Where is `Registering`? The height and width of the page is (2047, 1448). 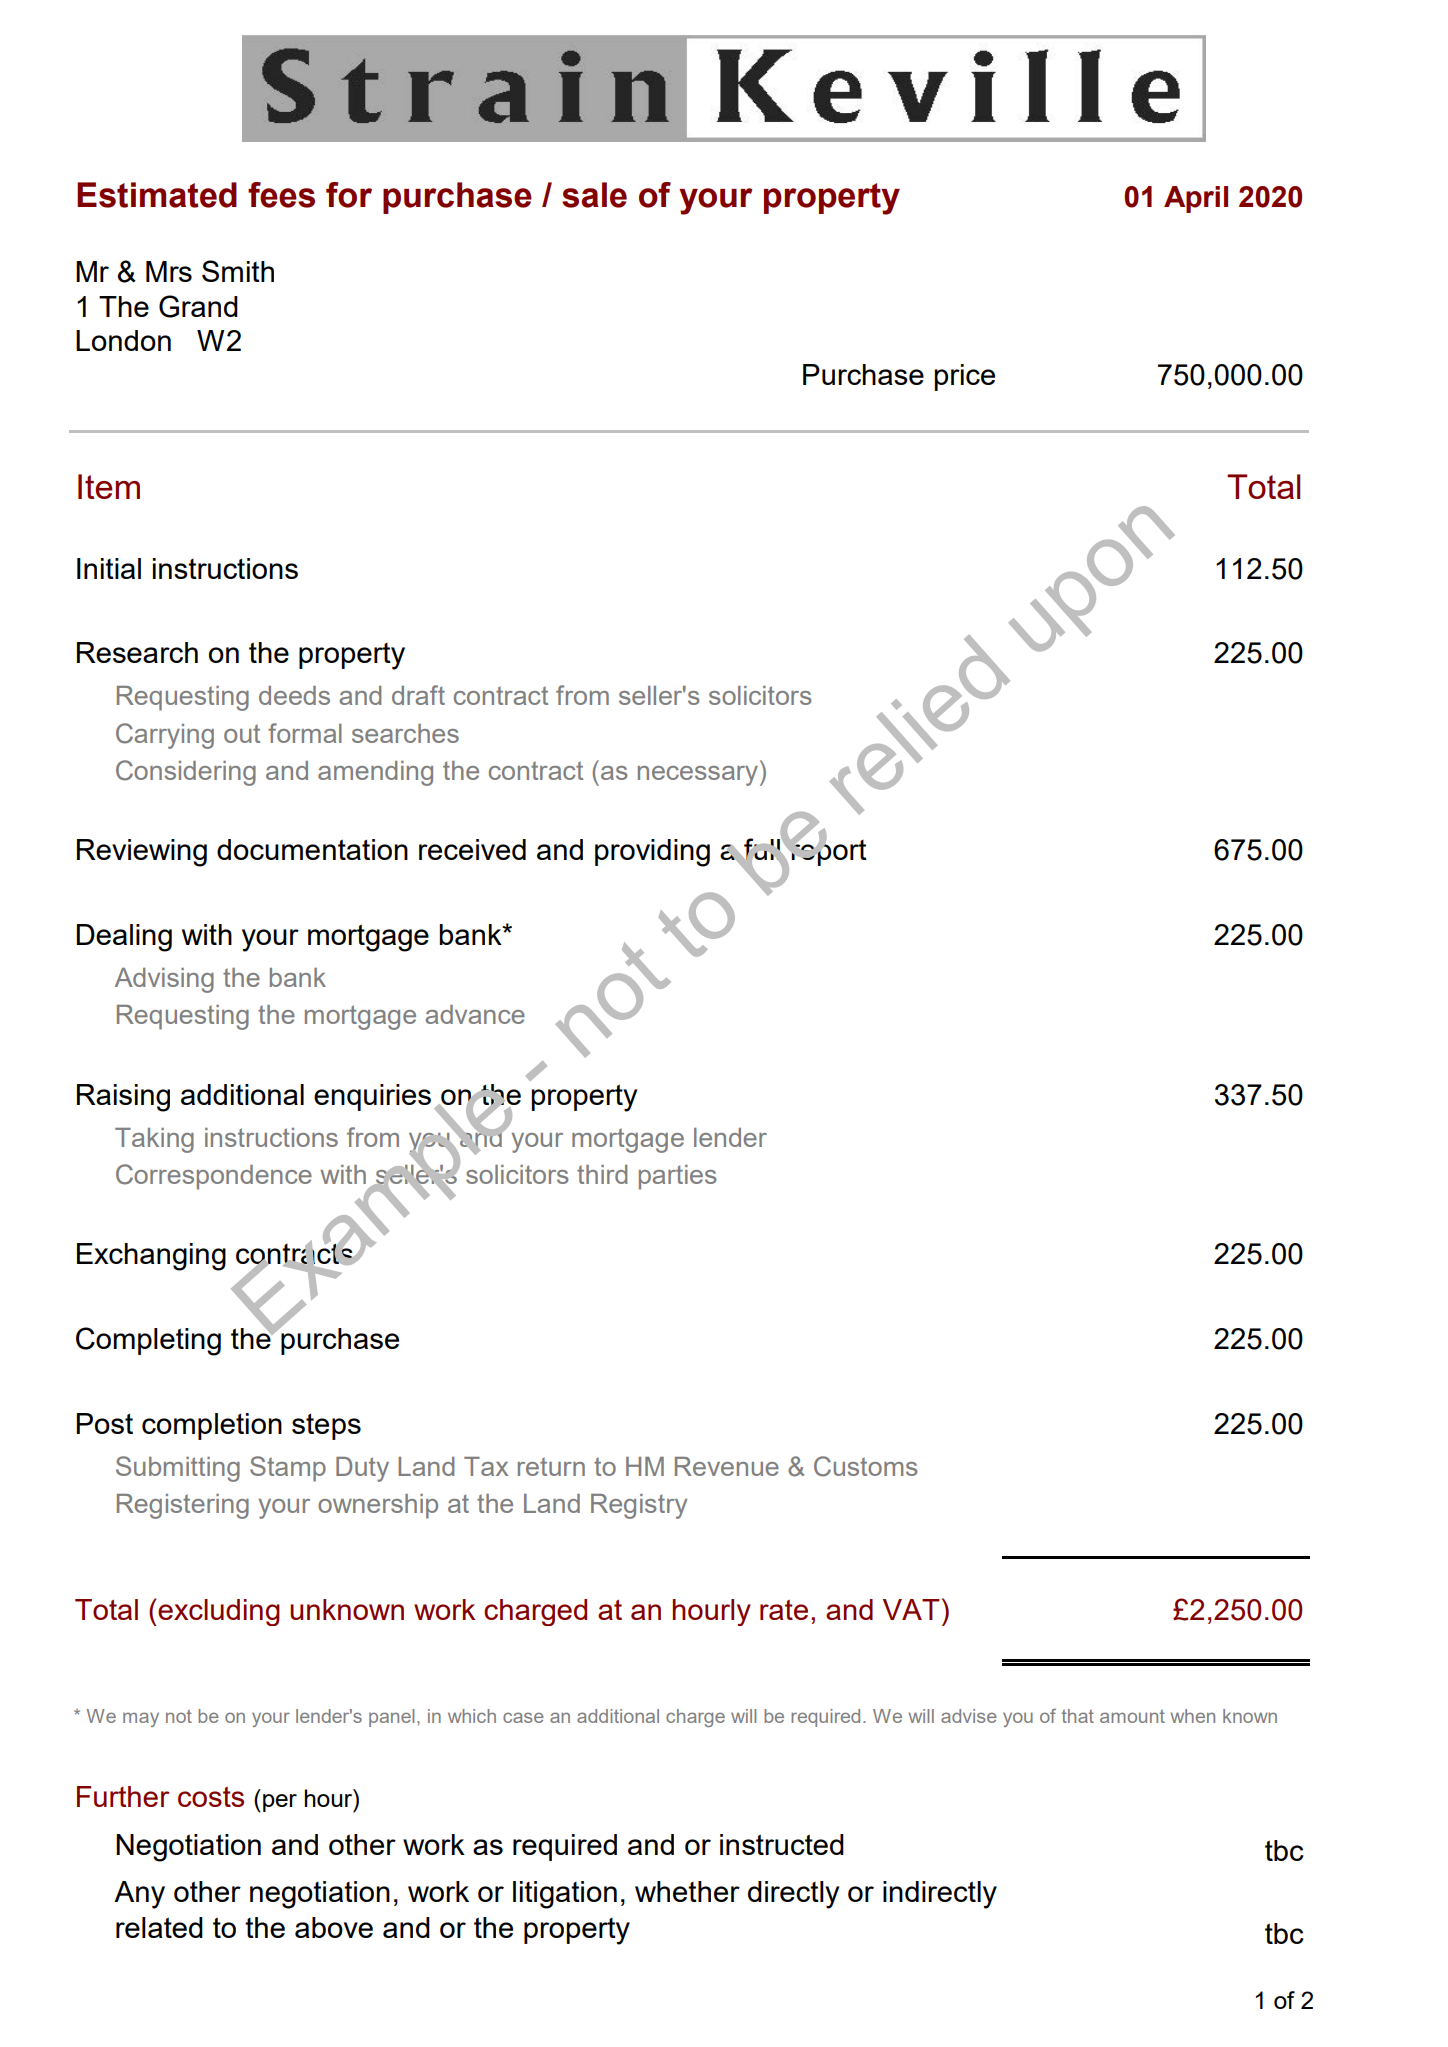 Registering is located at coordinates (183, 1506).
